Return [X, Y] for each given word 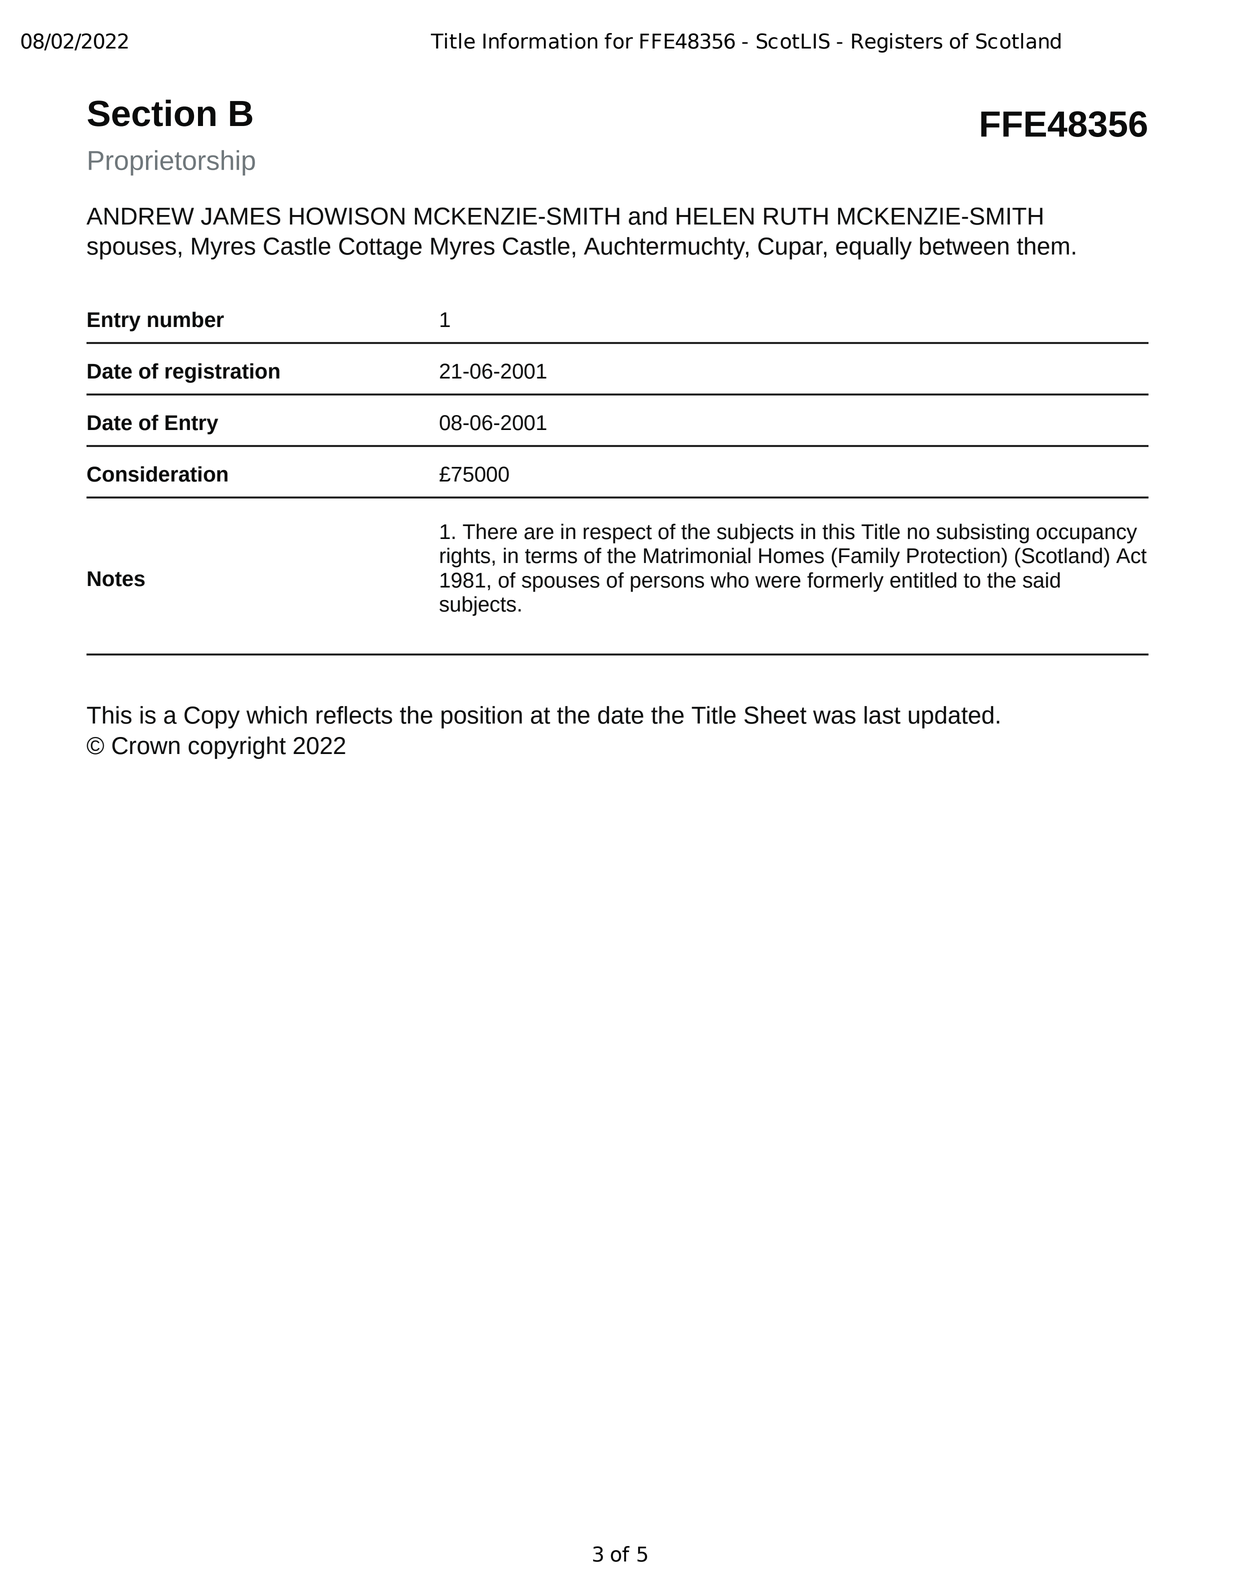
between [964, 246]
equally [874, 248]
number [186, 319]
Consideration [157, 474]
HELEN [715, 216]
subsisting [982, 533]
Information [540, 41]
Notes [116, 579]
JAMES [241, 216]
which [276, 715]
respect [617, 534]
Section [152, 113]
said [1041, 580]
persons [667, 584]
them [1043, 246]
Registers [897, 43]
